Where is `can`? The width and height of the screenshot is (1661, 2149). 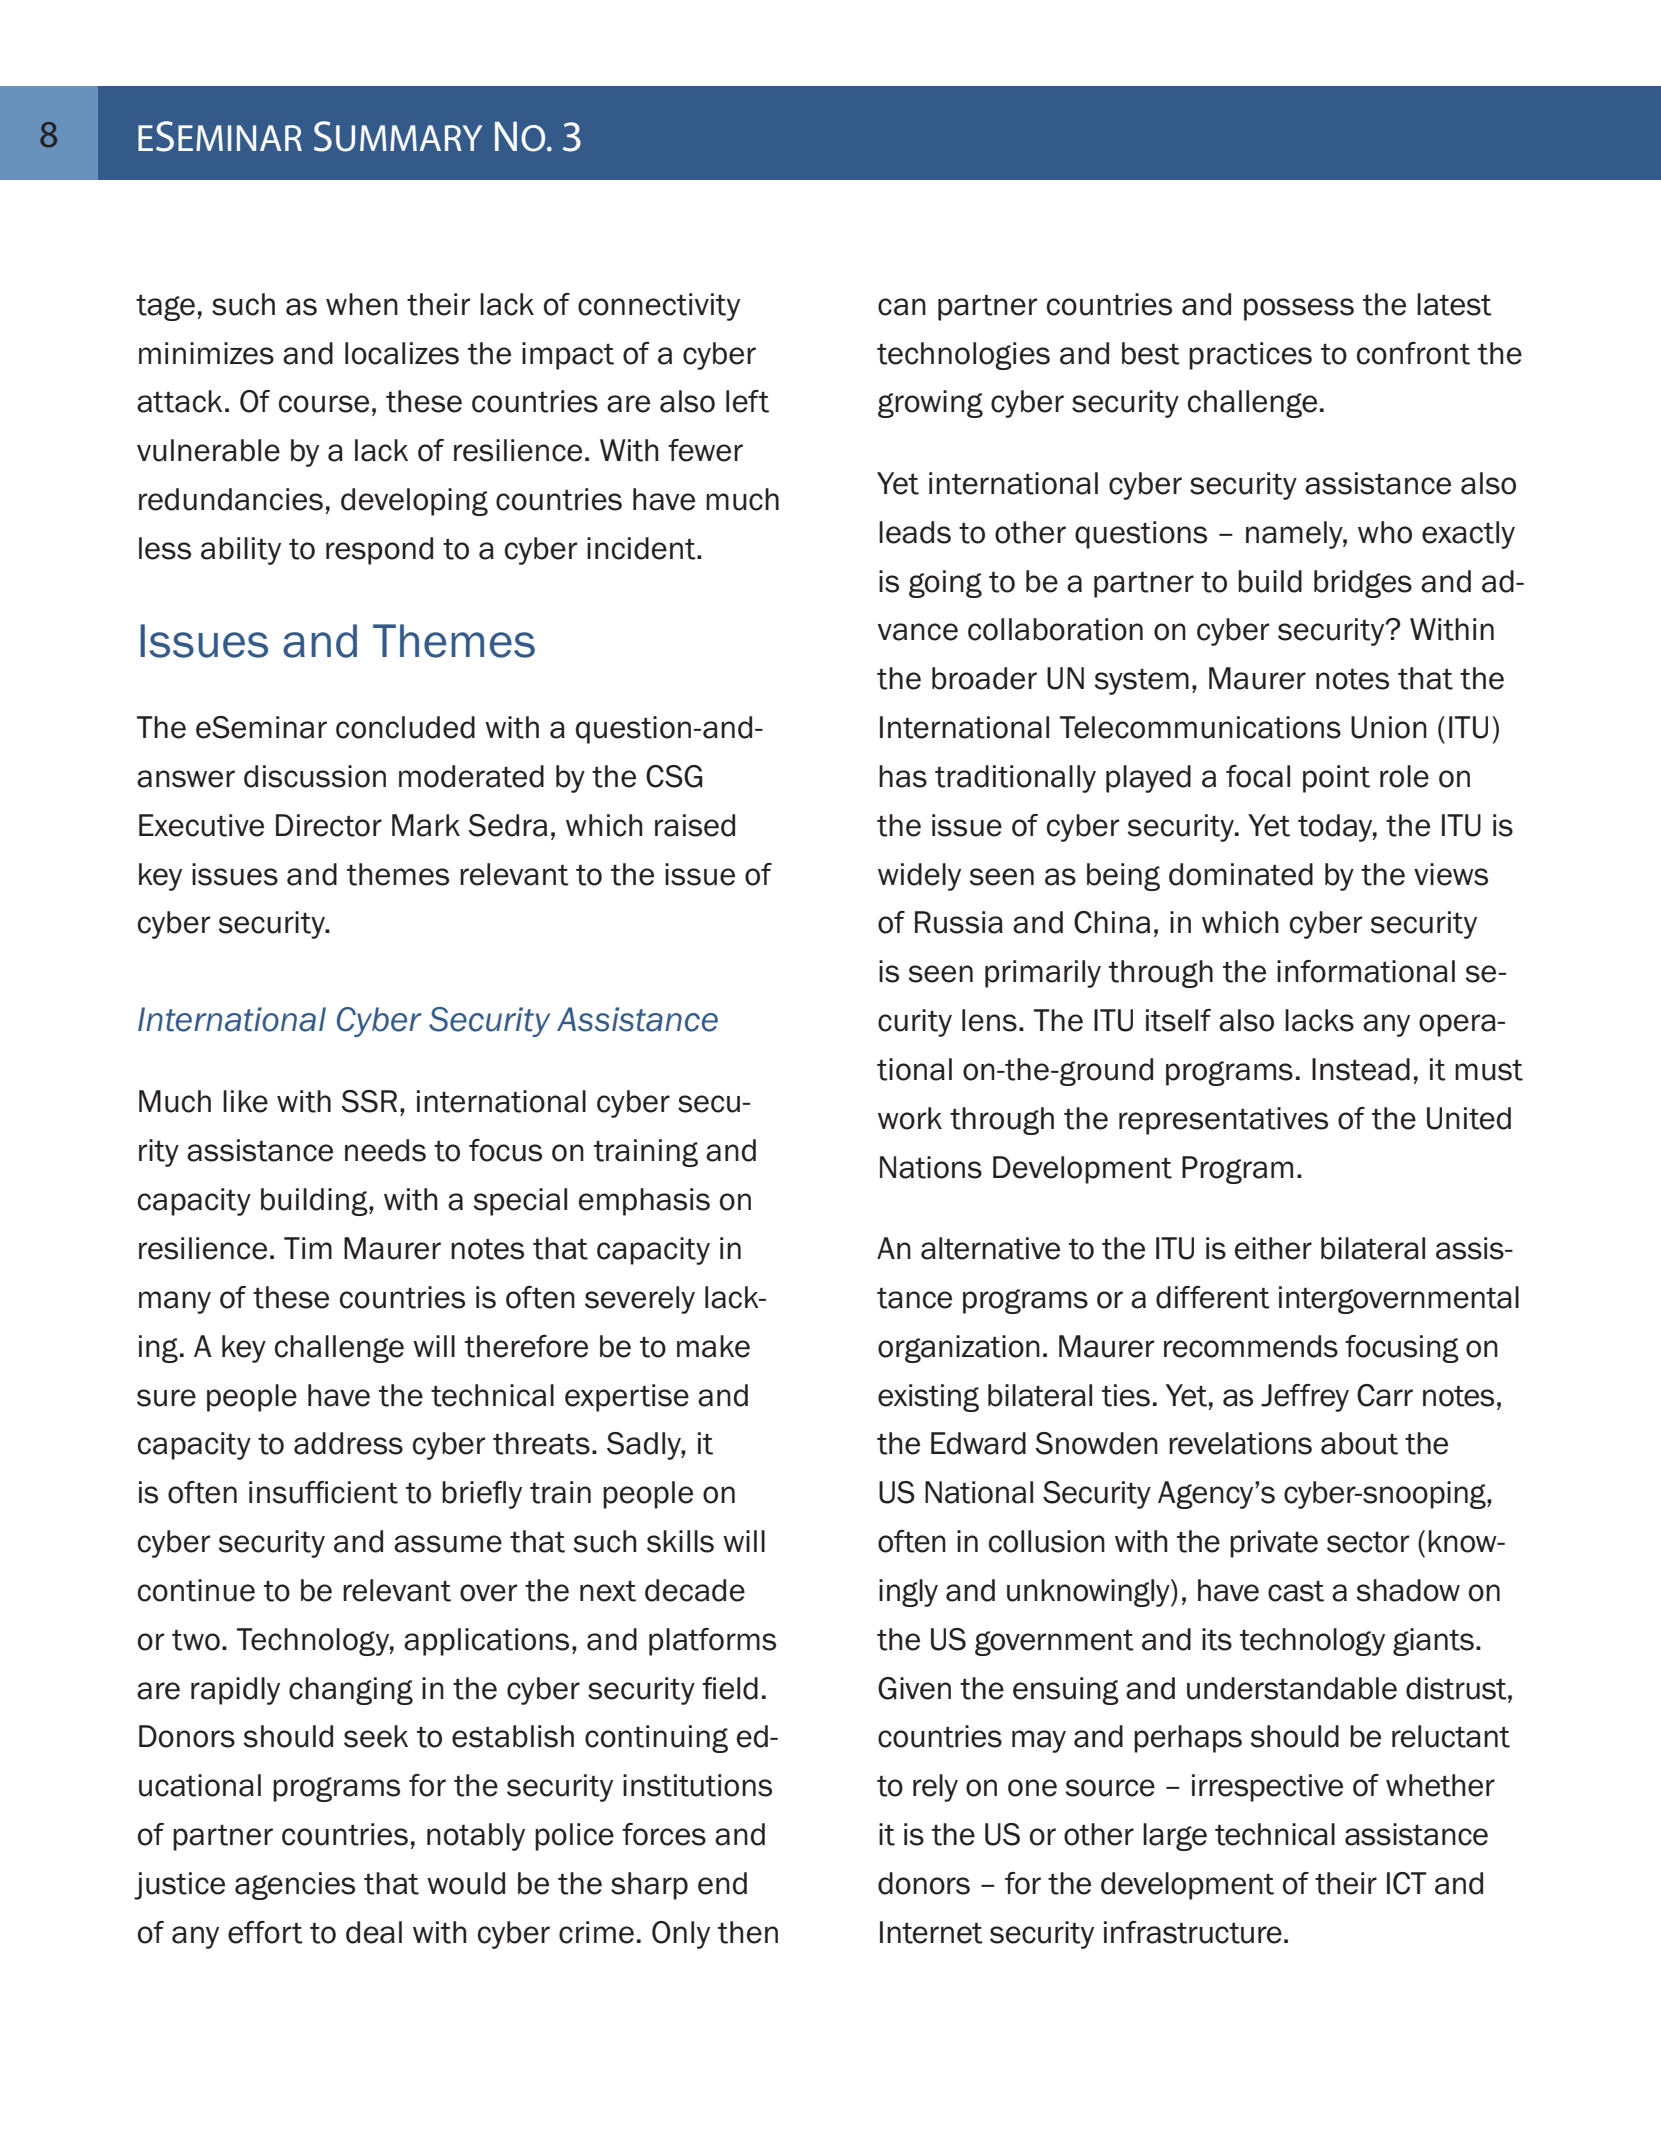
can is located at coordinates (902, 307).
